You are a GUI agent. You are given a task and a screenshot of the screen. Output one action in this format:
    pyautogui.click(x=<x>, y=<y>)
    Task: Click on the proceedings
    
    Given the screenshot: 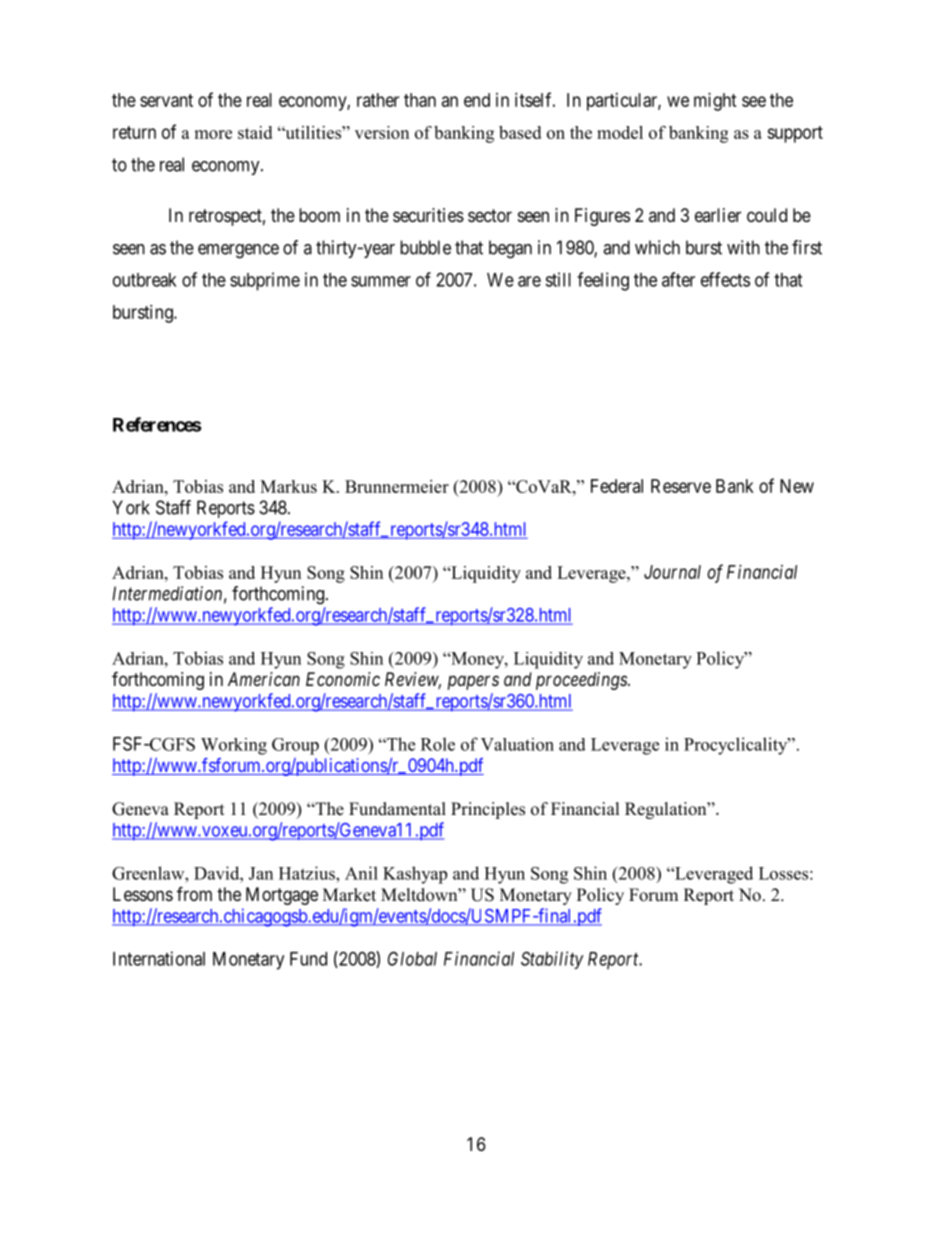 What is the action you would take?
    pyautogui.click(x=582, y=681)
